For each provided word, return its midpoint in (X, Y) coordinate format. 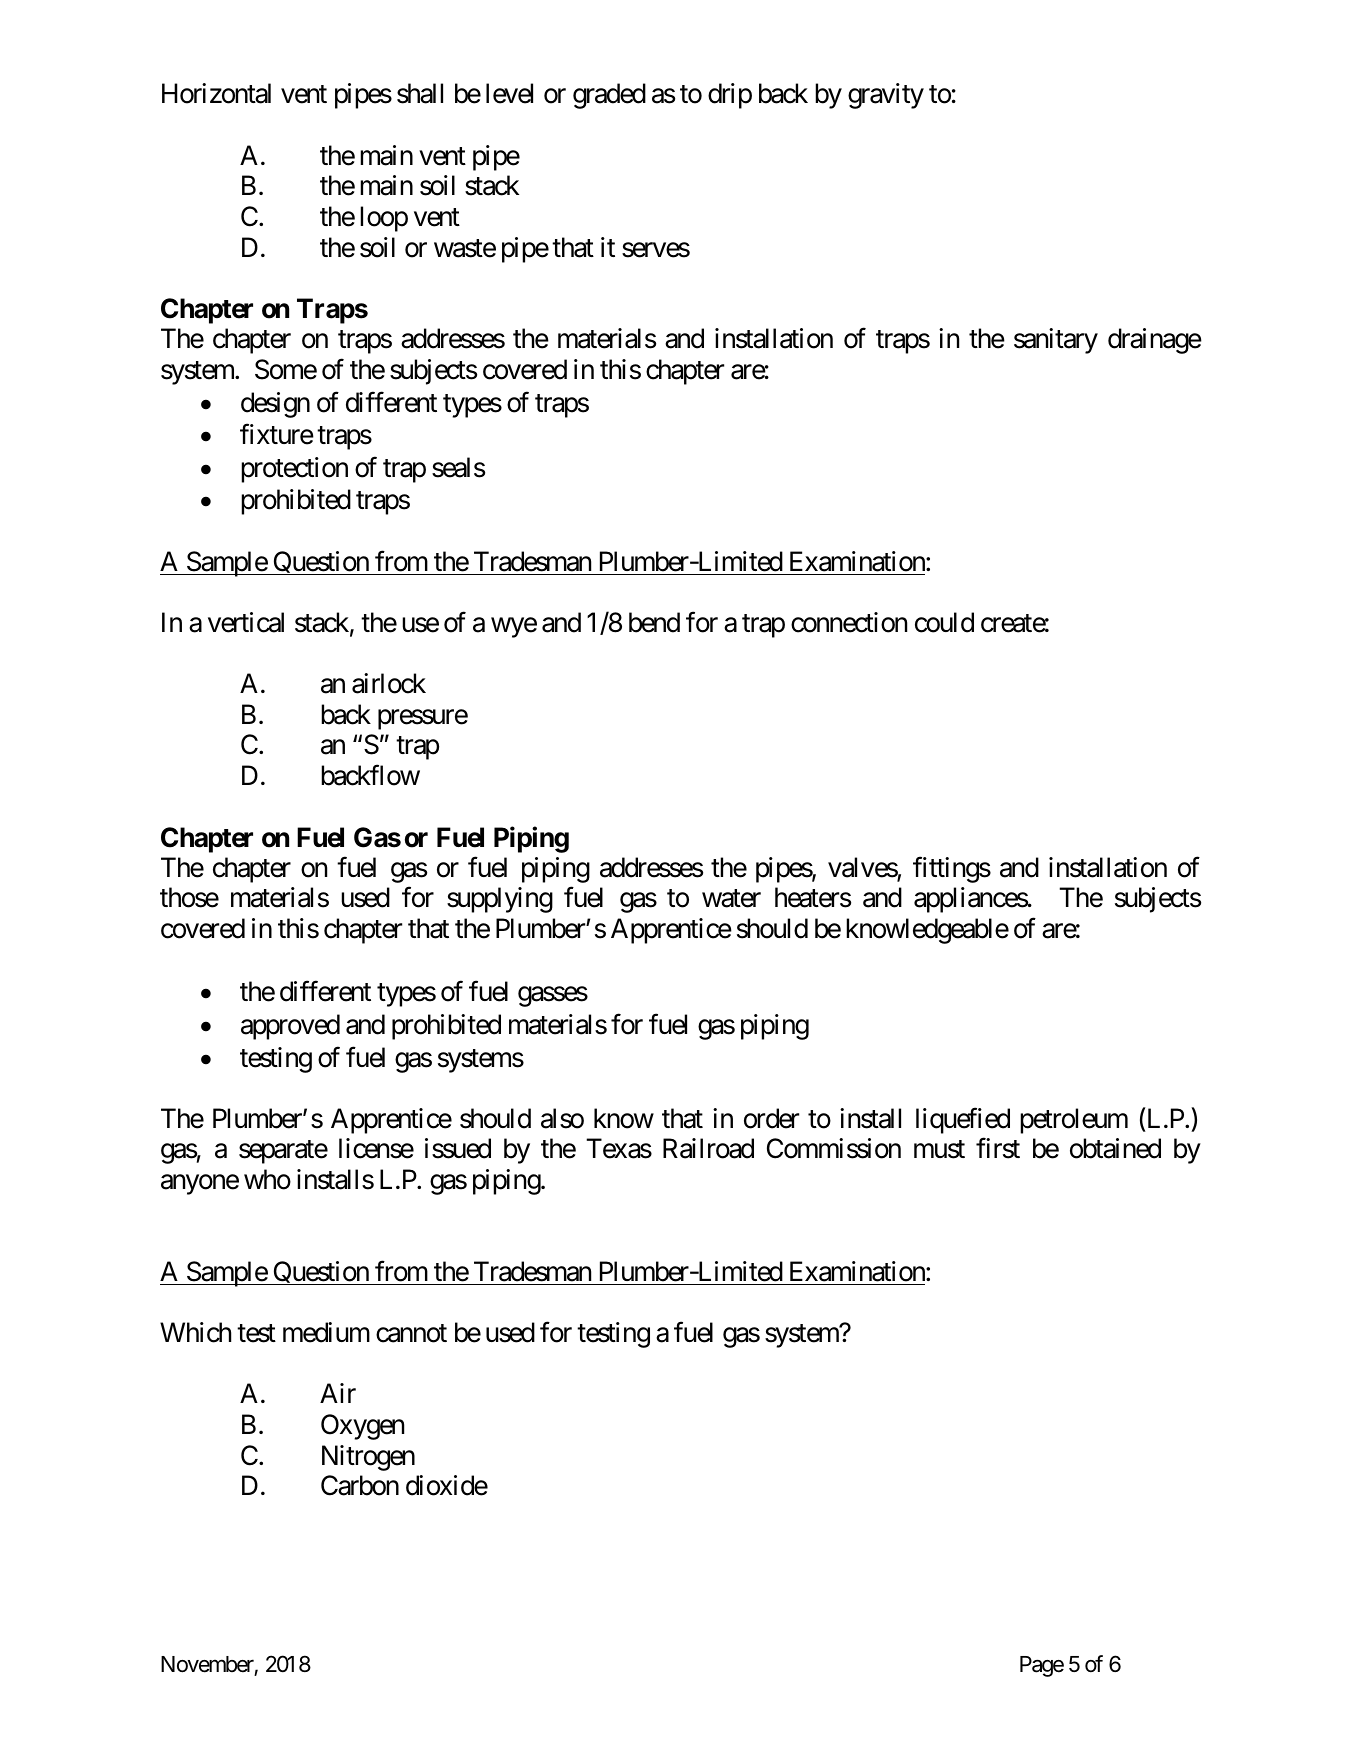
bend (654, 622)
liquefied (963, 1120)
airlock (389, 683)
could (944, 622)
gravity (886, 96)
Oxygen (362, 1427)
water (731, 899)
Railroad (708, 1148)
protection (294, 470)
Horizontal (216, 93)
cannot (411, 1334)
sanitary (1056, 341)
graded (609, 96)
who (267, 1179)
